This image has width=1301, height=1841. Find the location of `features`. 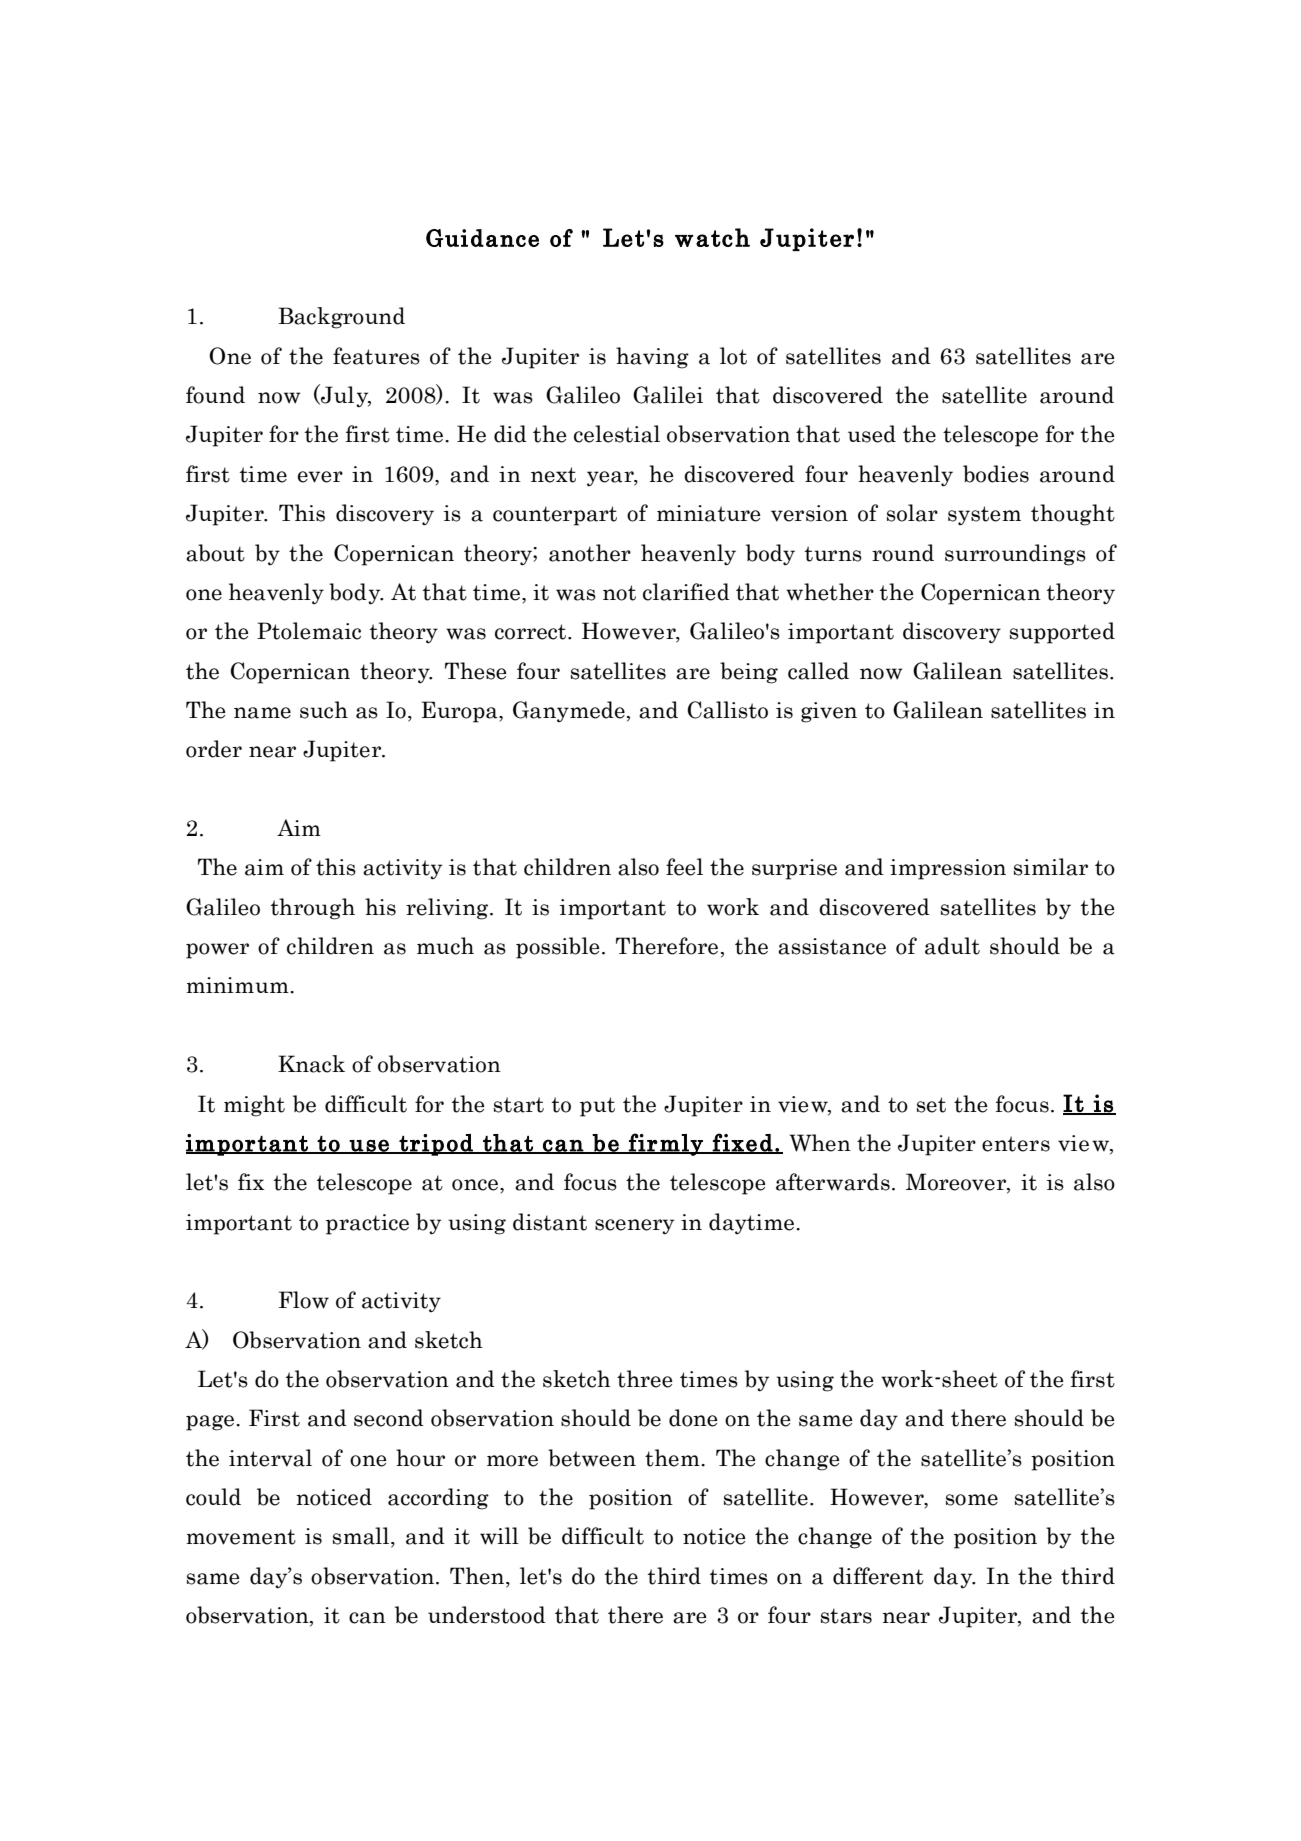

features is located at coordinates (376, 356).
